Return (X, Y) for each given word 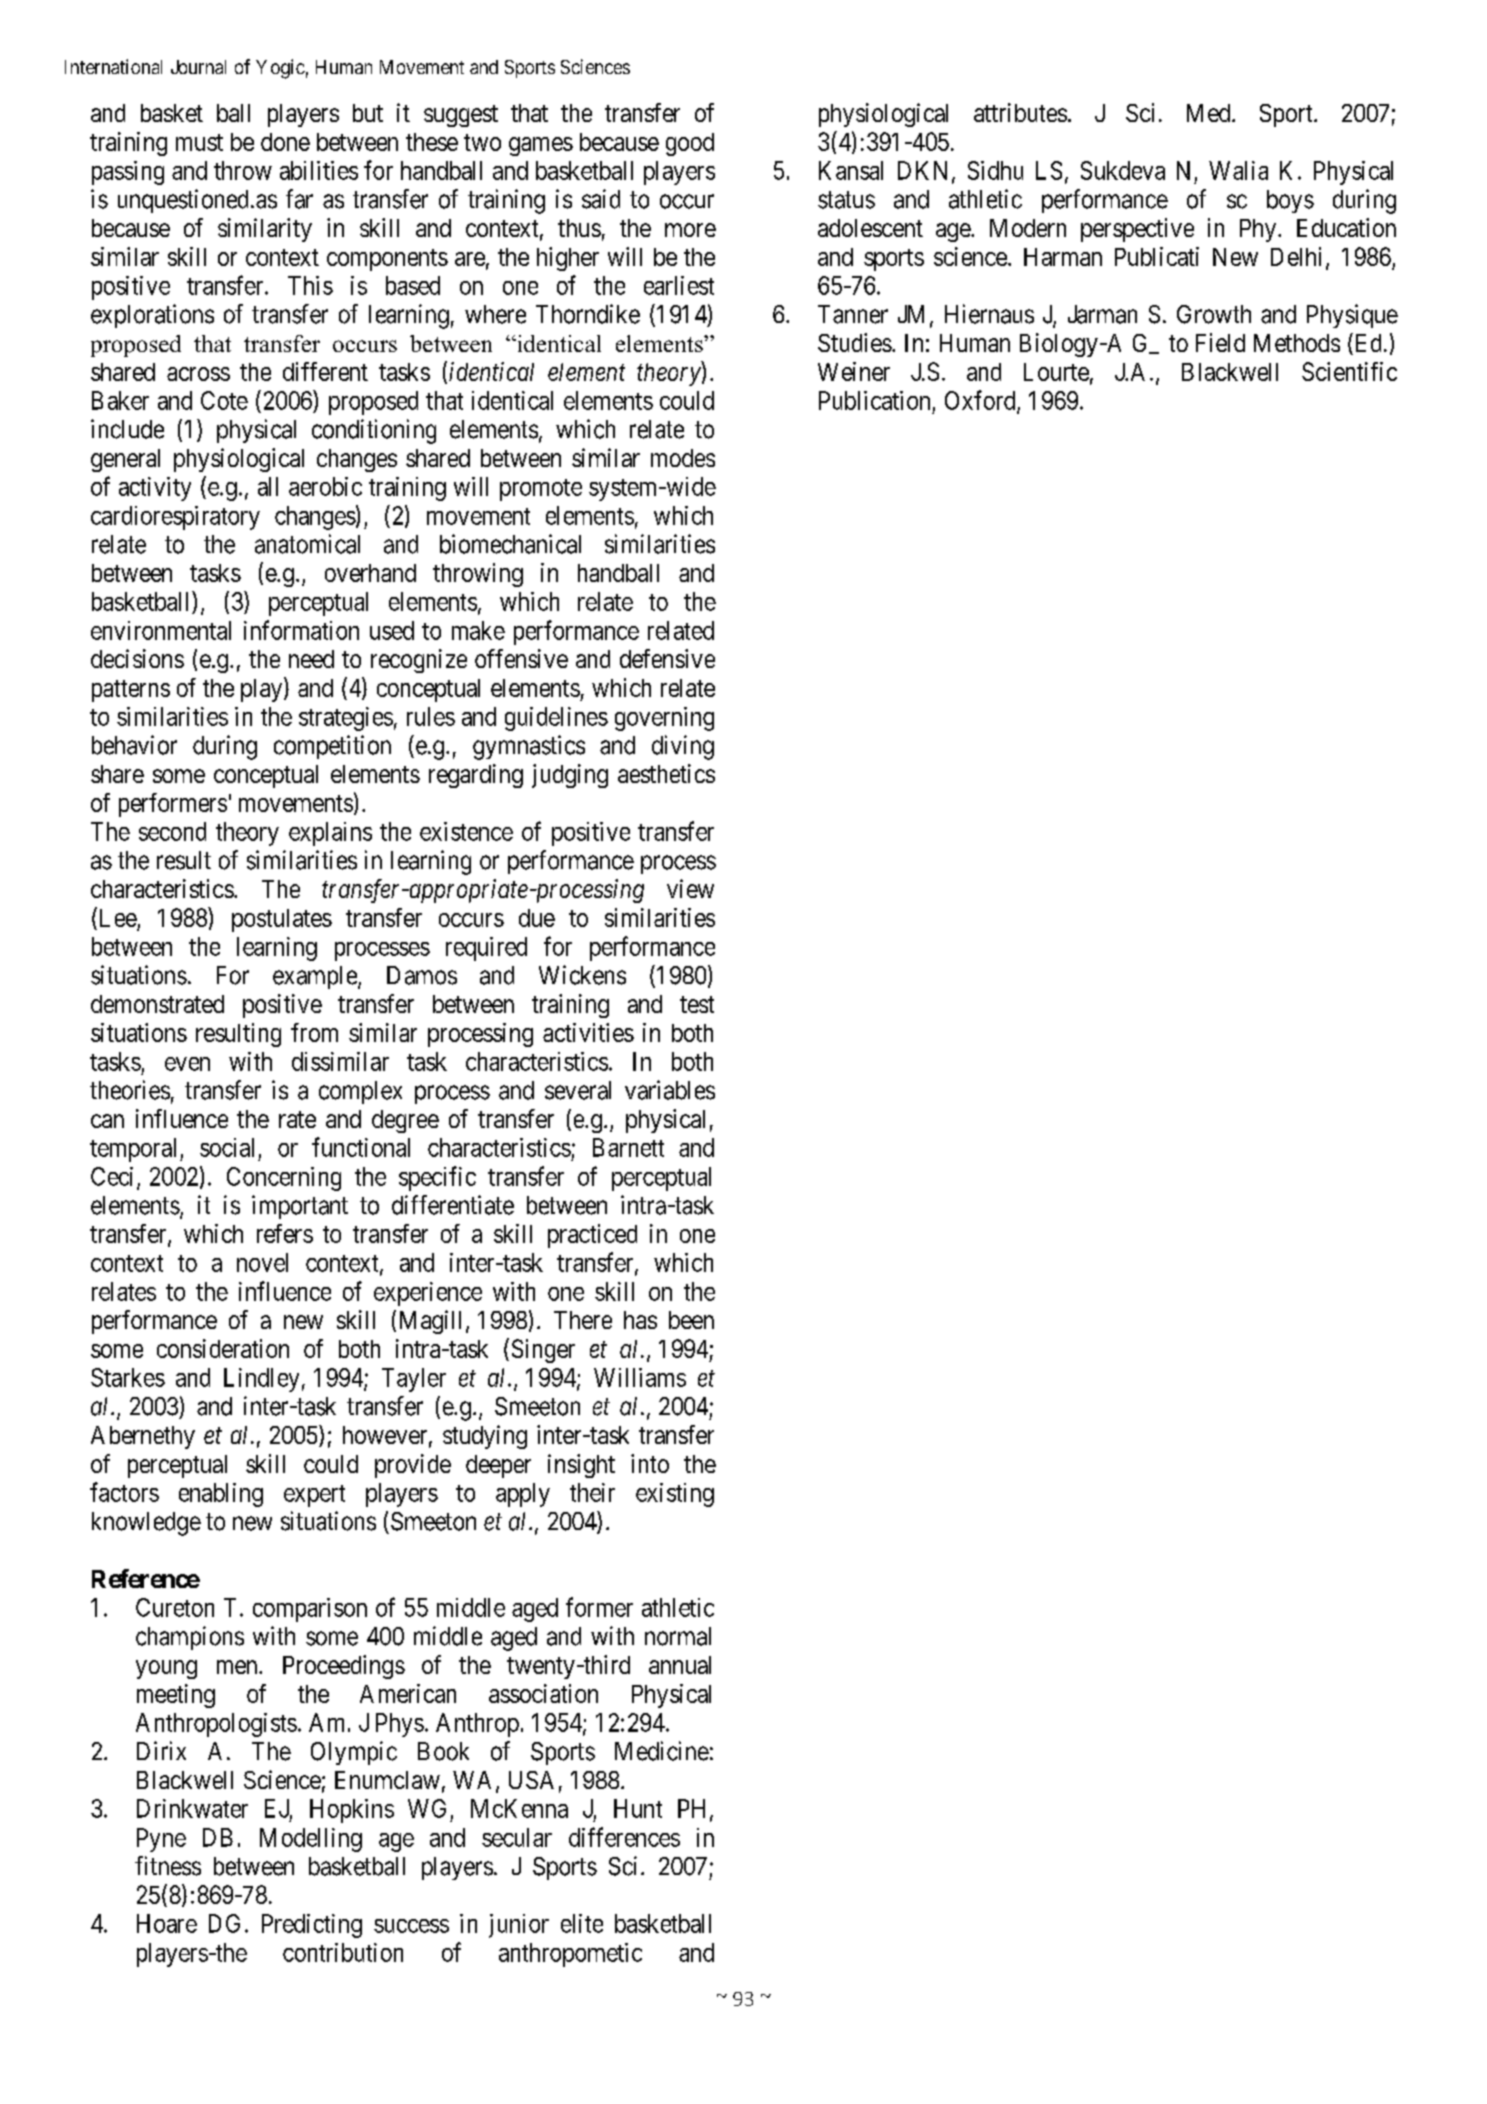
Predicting (312, 1926)
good (690, 144)
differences (624, 1837)
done (285, 142)
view (690, 888)
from (314, 1032)
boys (1290, 201)
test (697, 1004)
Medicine (662, 1751)
